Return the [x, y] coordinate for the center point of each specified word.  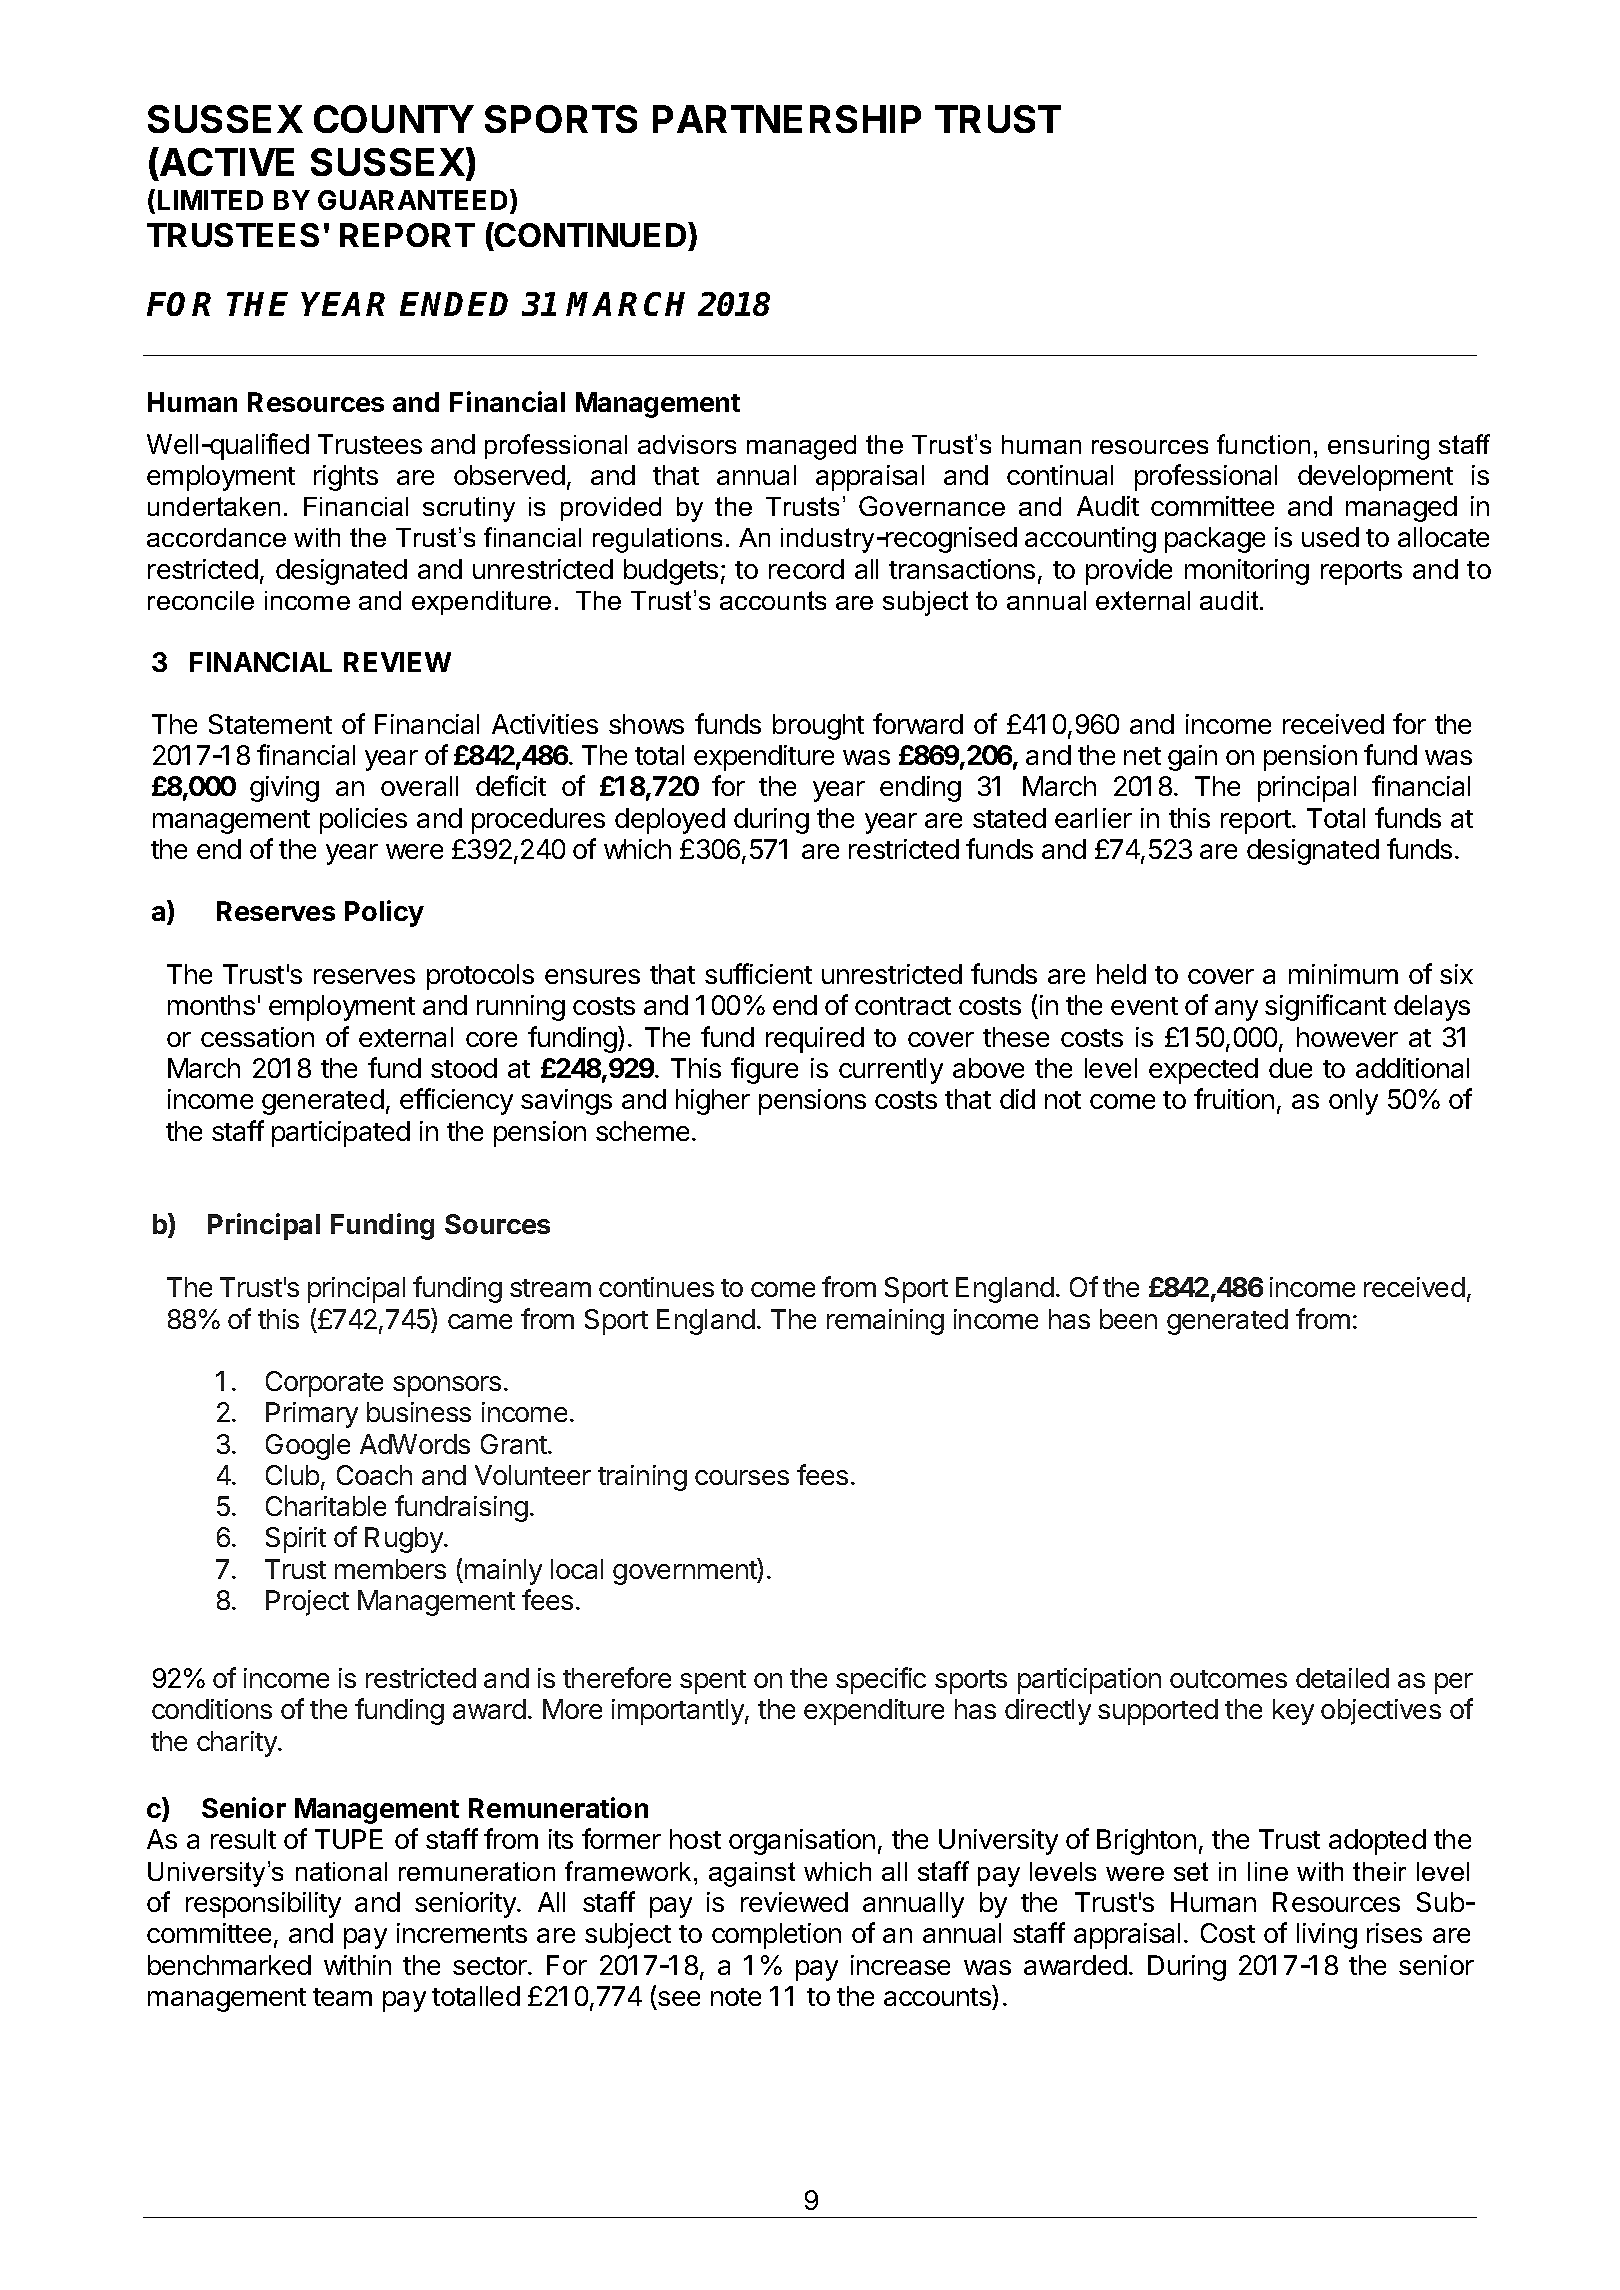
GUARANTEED [412, 200]
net [1142, 756]
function [1263, 444]
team [342, 1997]
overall [419, 786]
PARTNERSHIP [787, 119]
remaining [885, 1322]
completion [776, 1936]
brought [818, 727]
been [1128, 1319]
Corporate [324, 1384]
